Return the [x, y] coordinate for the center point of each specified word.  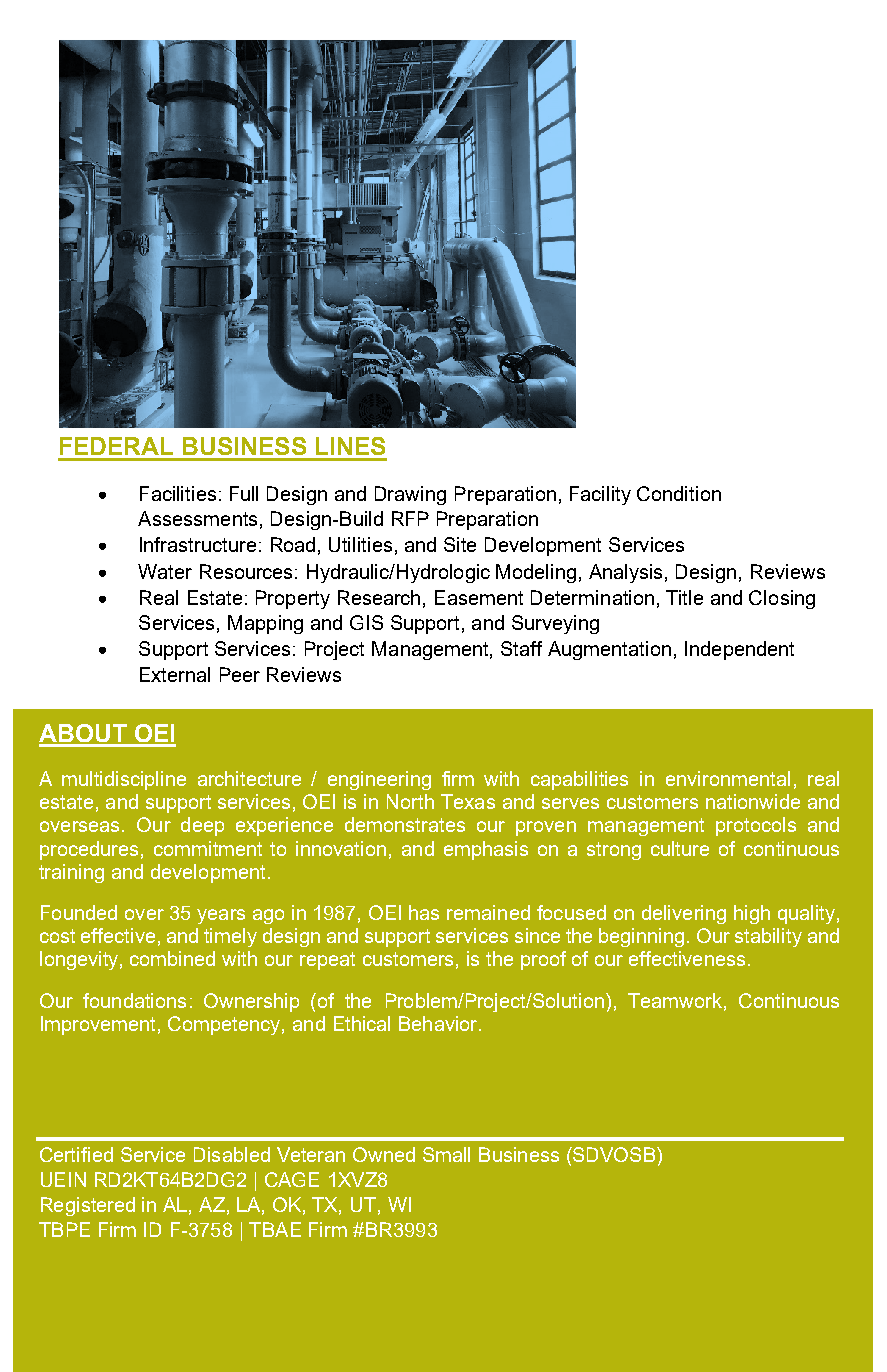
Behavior [439, 1023]
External [175, 674]
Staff [521, 648]
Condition [679, 493]
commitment [208, 848]
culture [680, 848]
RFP [410, 518]
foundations [134, 1000]
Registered [88, 1206]
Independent [739, 650]
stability [768, 937]
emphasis [486, 850]
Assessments [197, 518]
